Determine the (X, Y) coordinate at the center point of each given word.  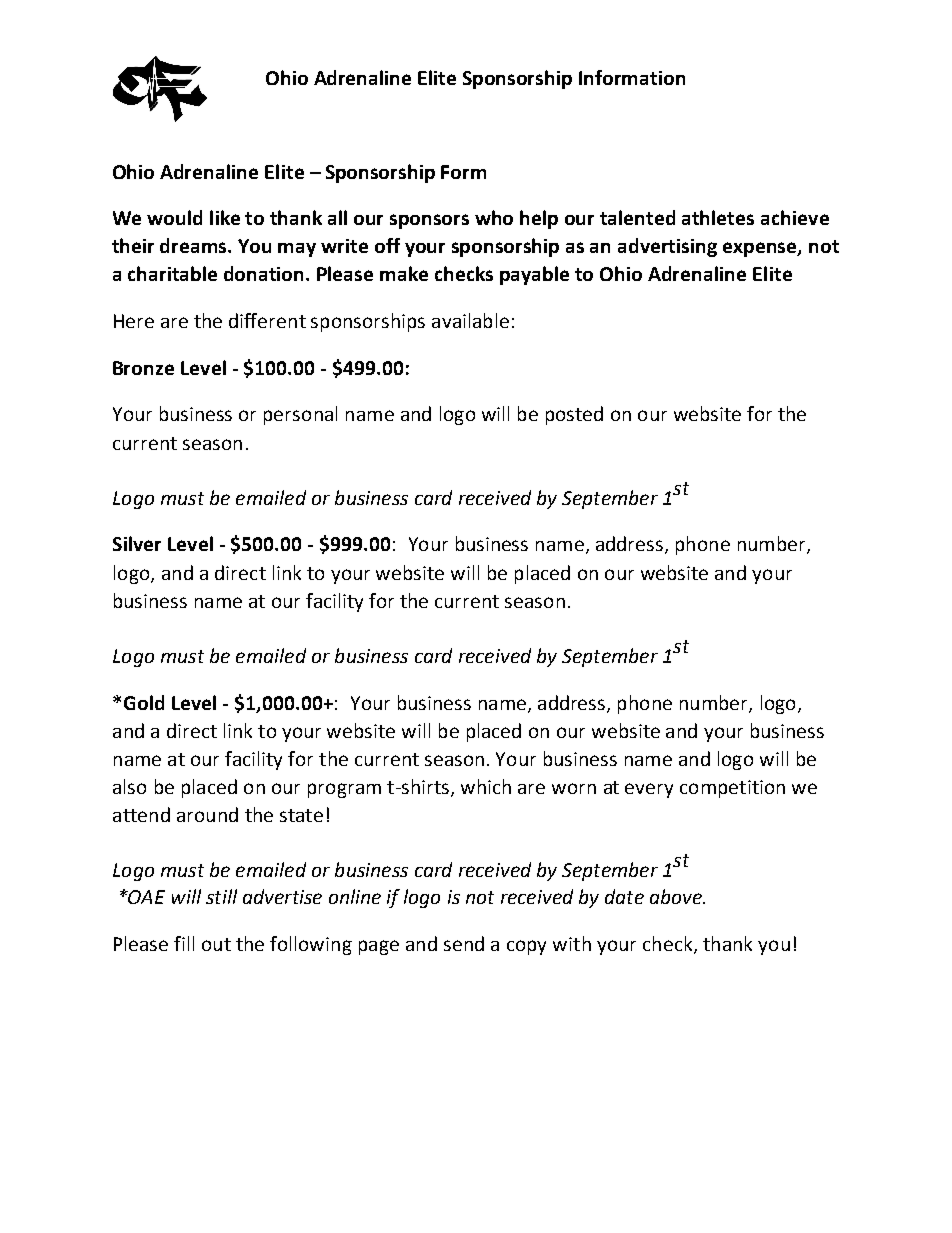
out (216, 944)
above (677, 896)
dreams (195, 245)
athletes (718, 217)
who (494, 217)
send (464, 943)
